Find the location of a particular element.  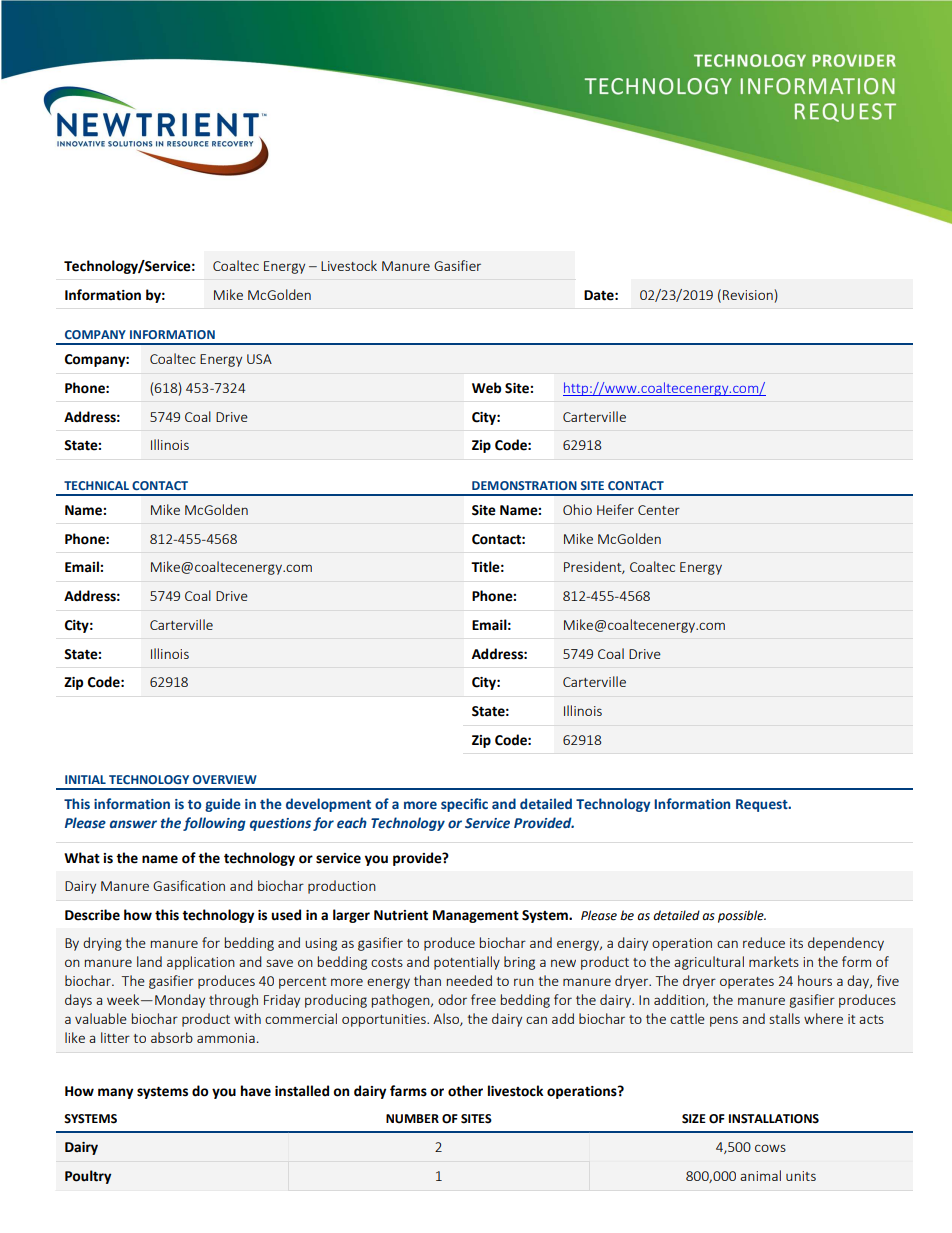

Revision is located at coordinates (748, 295).
